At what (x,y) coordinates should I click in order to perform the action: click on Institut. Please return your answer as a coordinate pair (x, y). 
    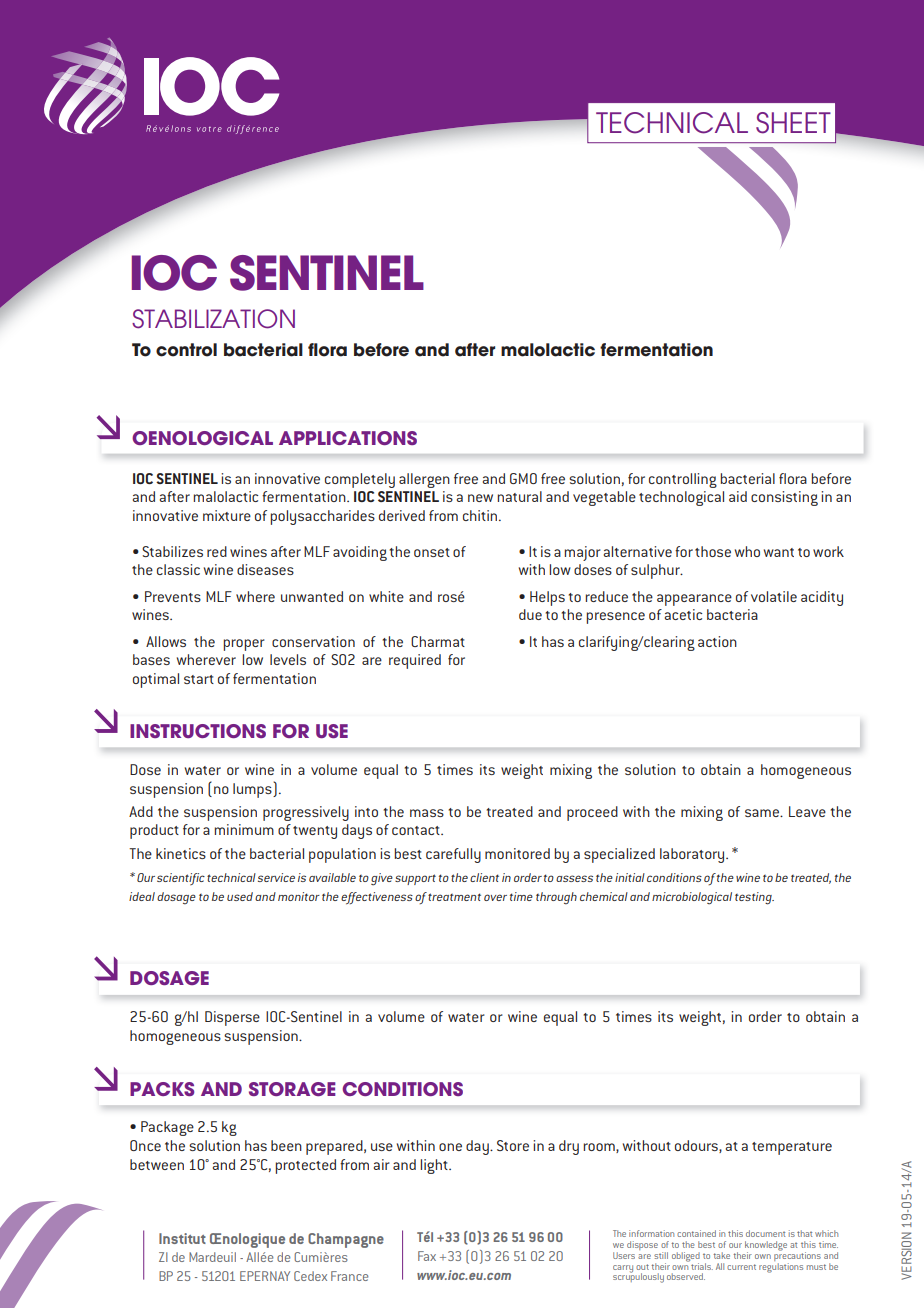
    Looking at the image, I should click on (182, 1238).
